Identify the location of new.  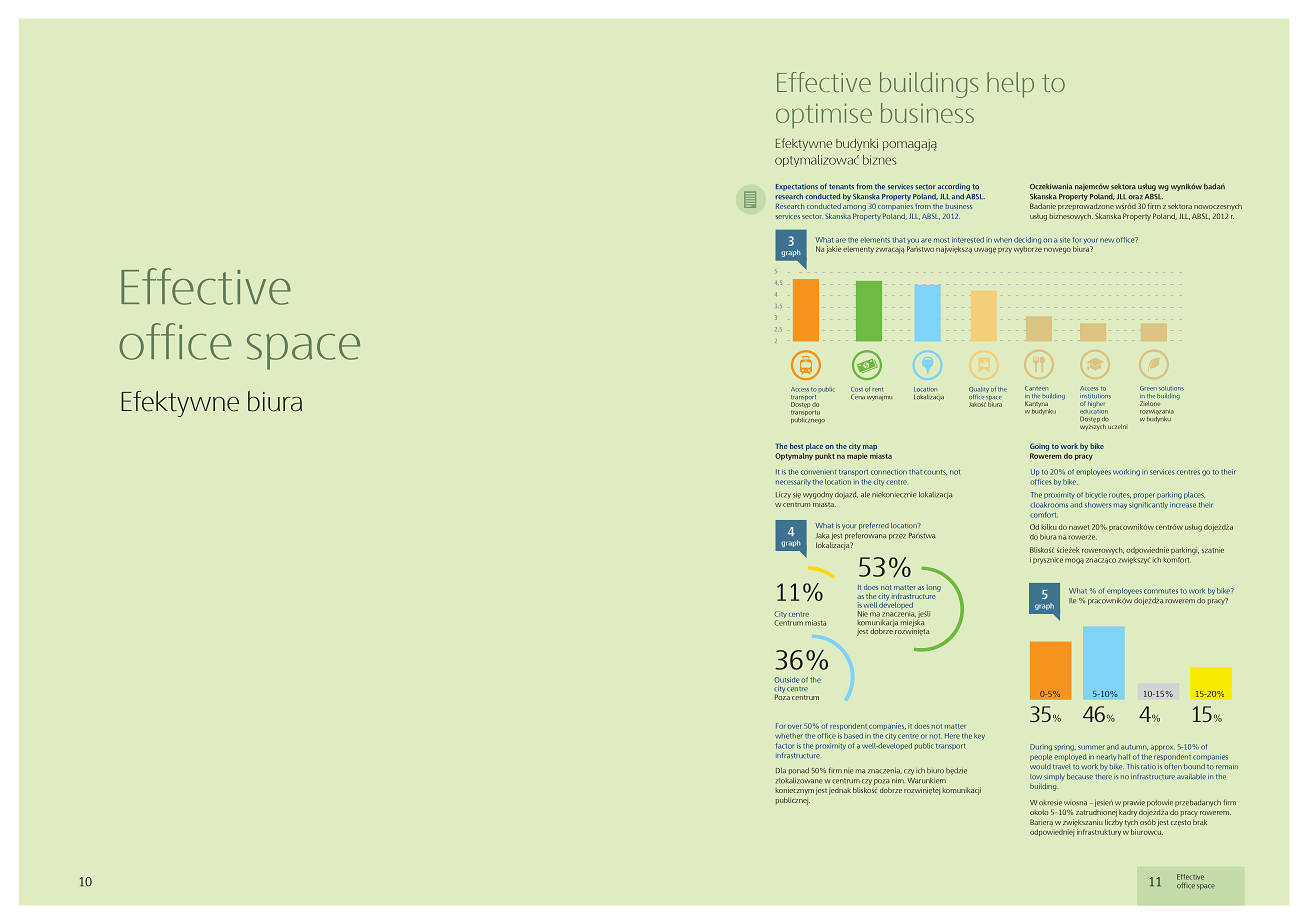
(1107, 240).
